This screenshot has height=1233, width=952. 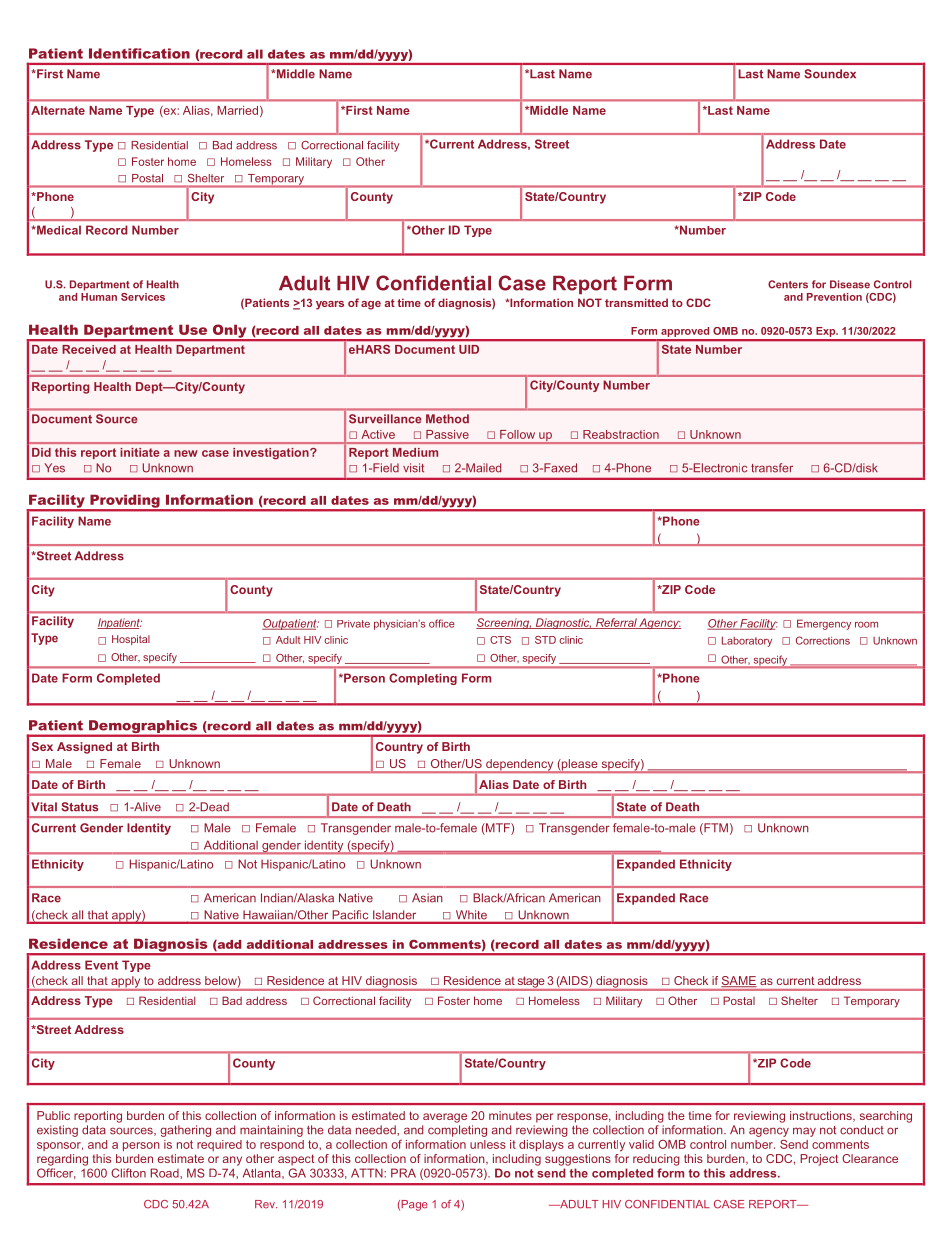 I want to click on Emergency, so click(x=824, y=624).
